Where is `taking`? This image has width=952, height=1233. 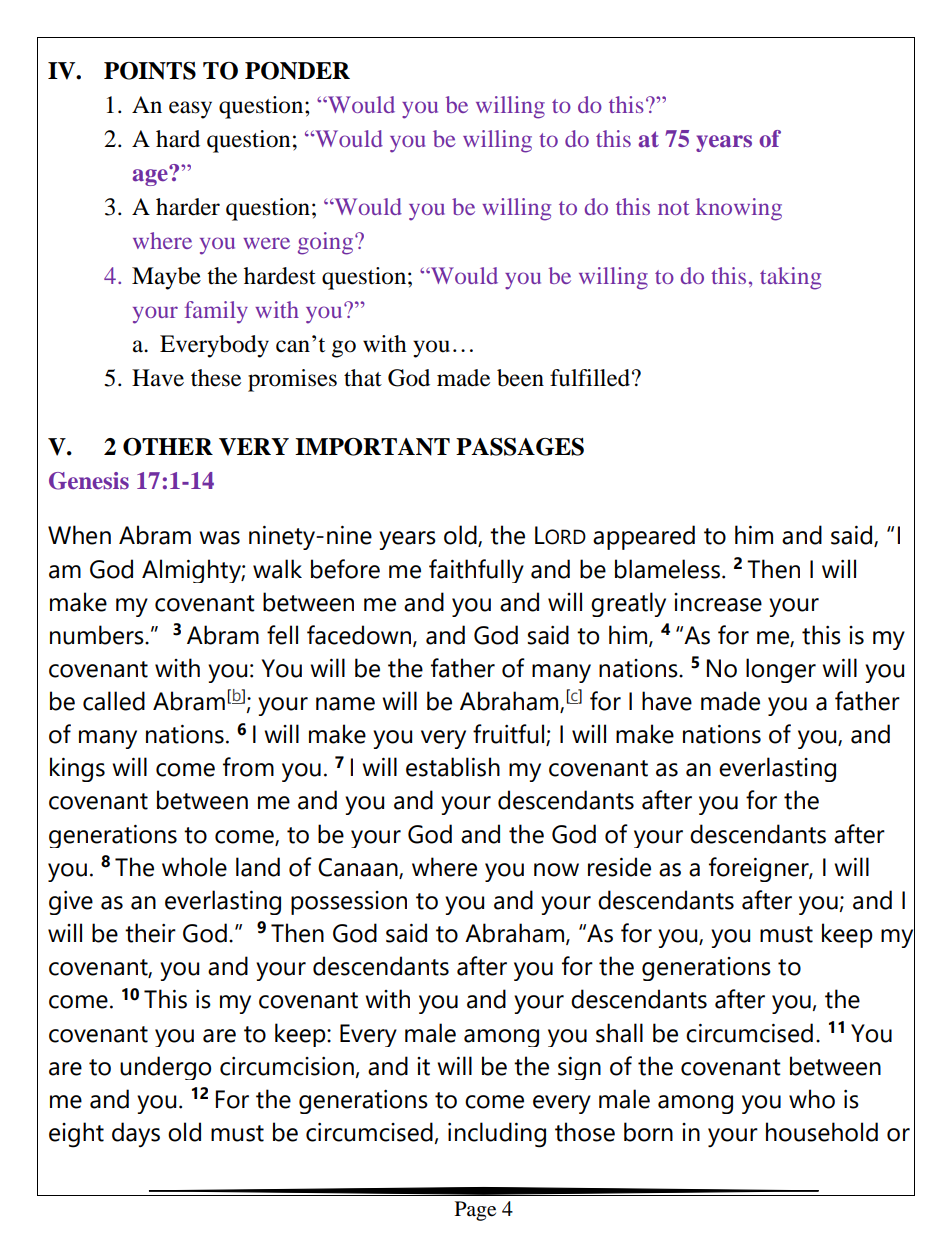 taking is located at coordinates (790, 278).
